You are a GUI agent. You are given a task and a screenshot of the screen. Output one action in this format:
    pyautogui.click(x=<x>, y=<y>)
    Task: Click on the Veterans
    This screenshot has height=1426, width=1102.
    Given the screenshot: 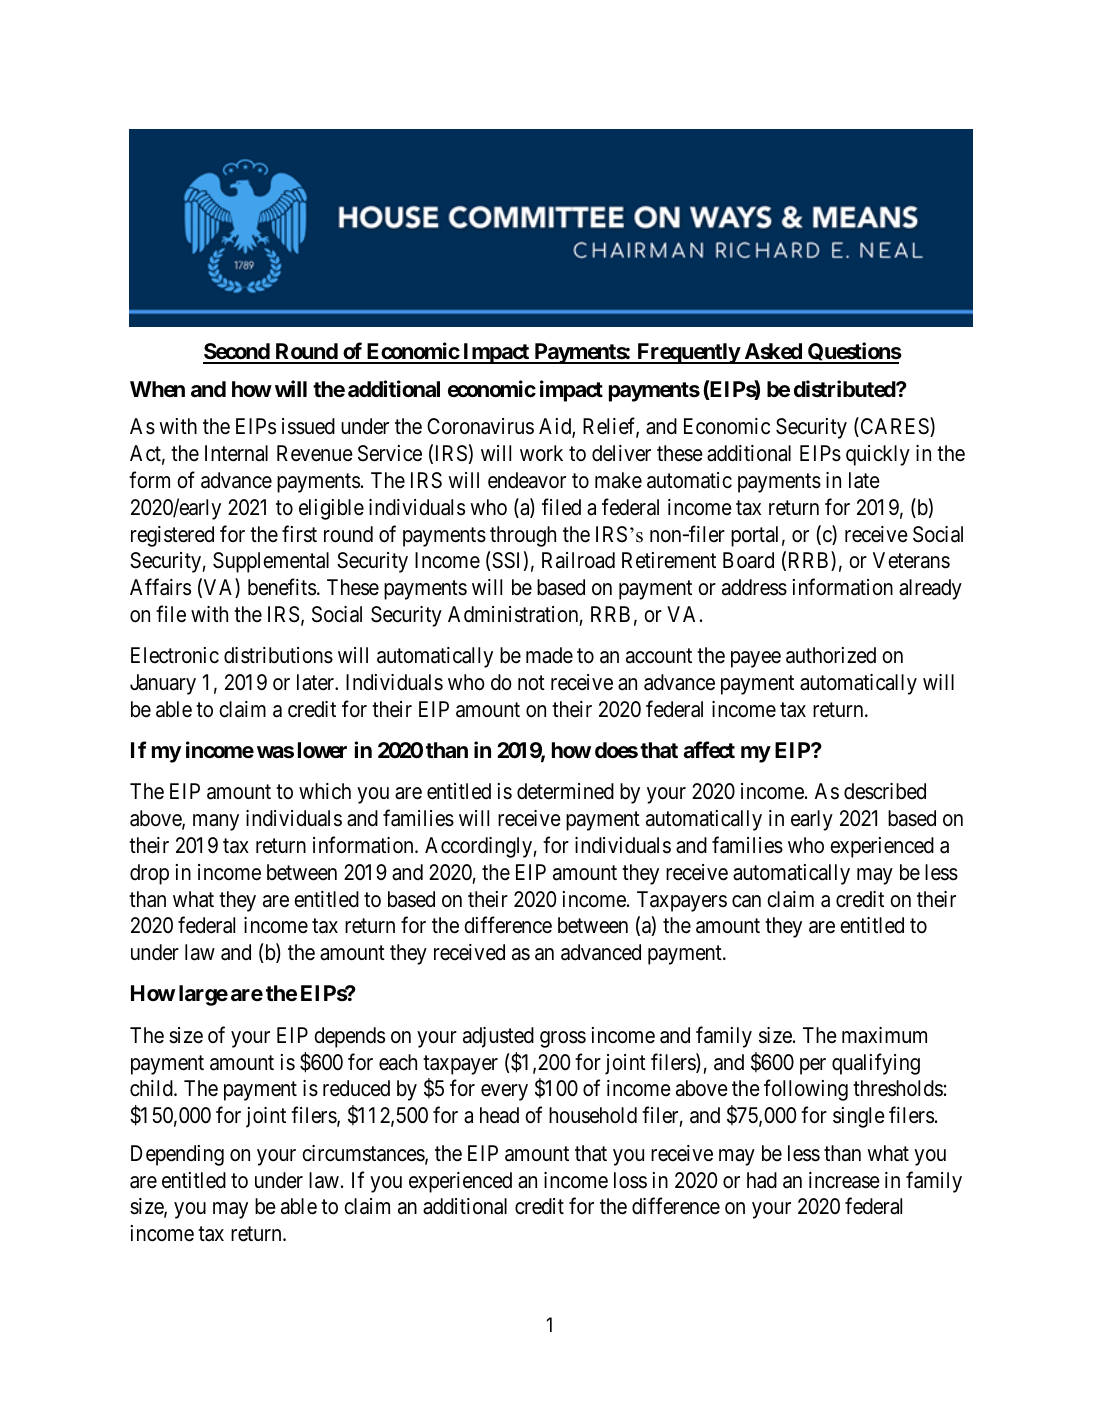 What is the action you would take?
    pyautogui.click(x=911, y=560)
